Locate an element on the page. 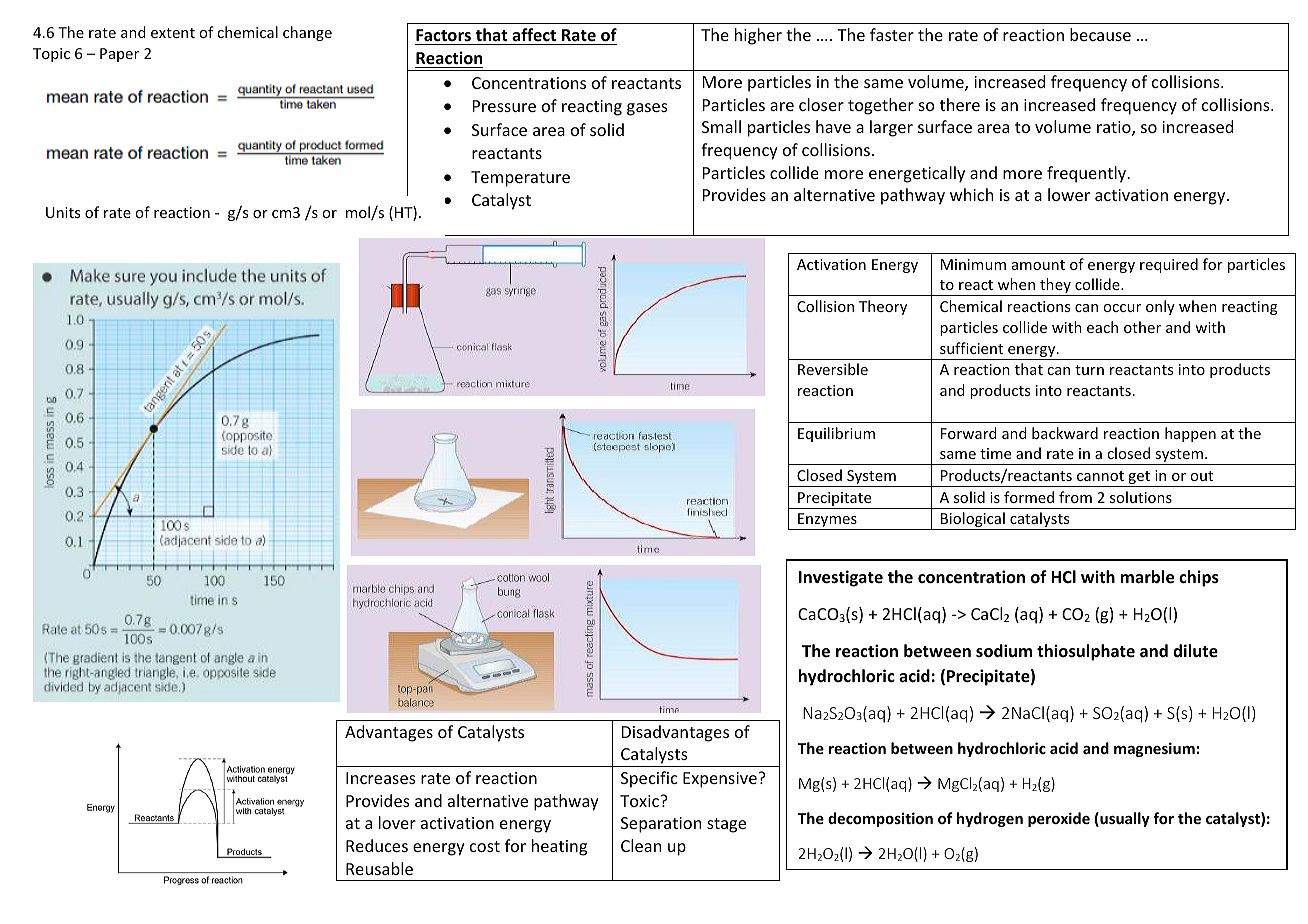  Units is located at coordinates (63, 212).
